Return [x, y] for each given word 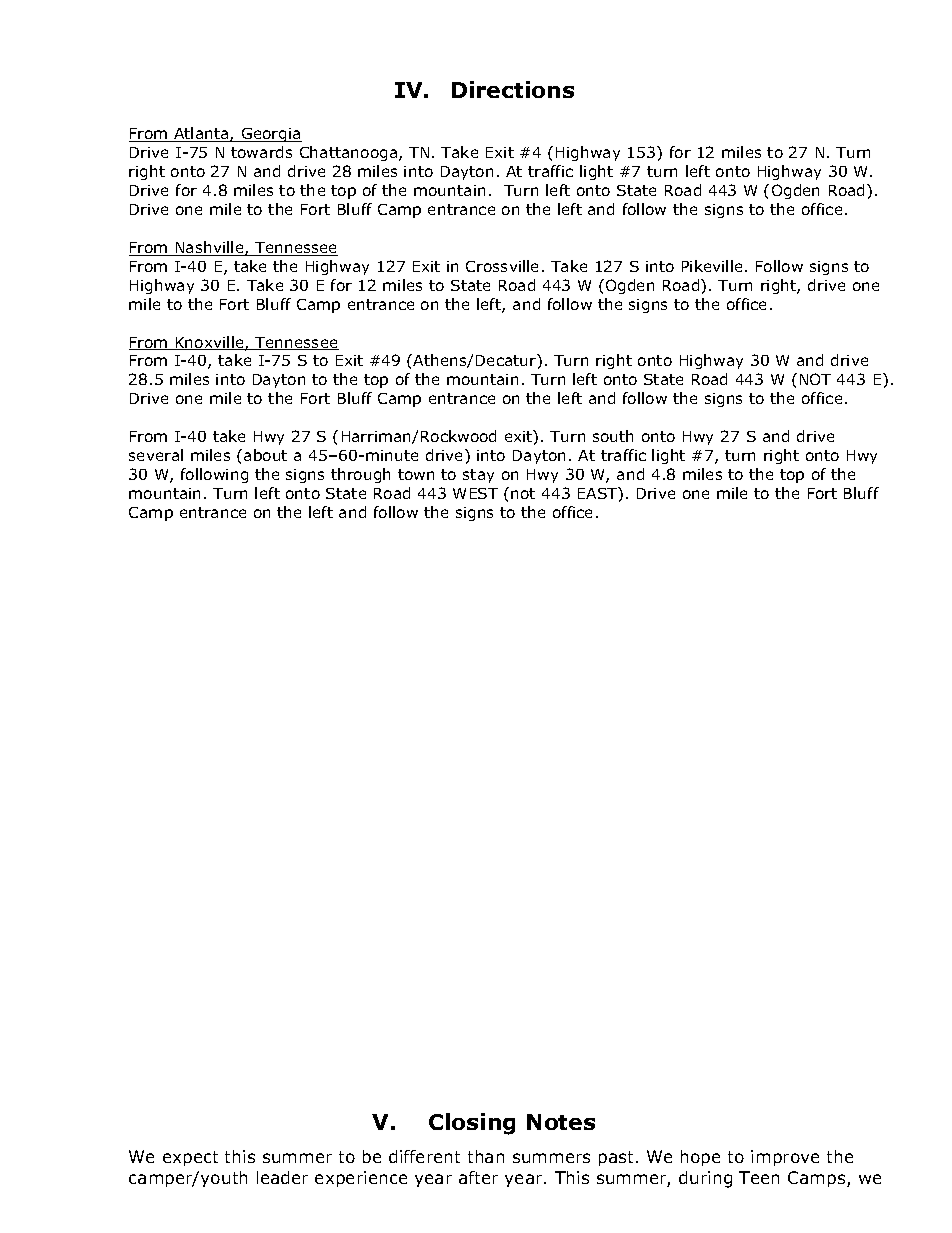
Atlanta [201, 134]
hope [700, 1158]
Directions [513, 89]
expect [190, 1158]
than [486, 1156]
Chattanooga [348, 153]
